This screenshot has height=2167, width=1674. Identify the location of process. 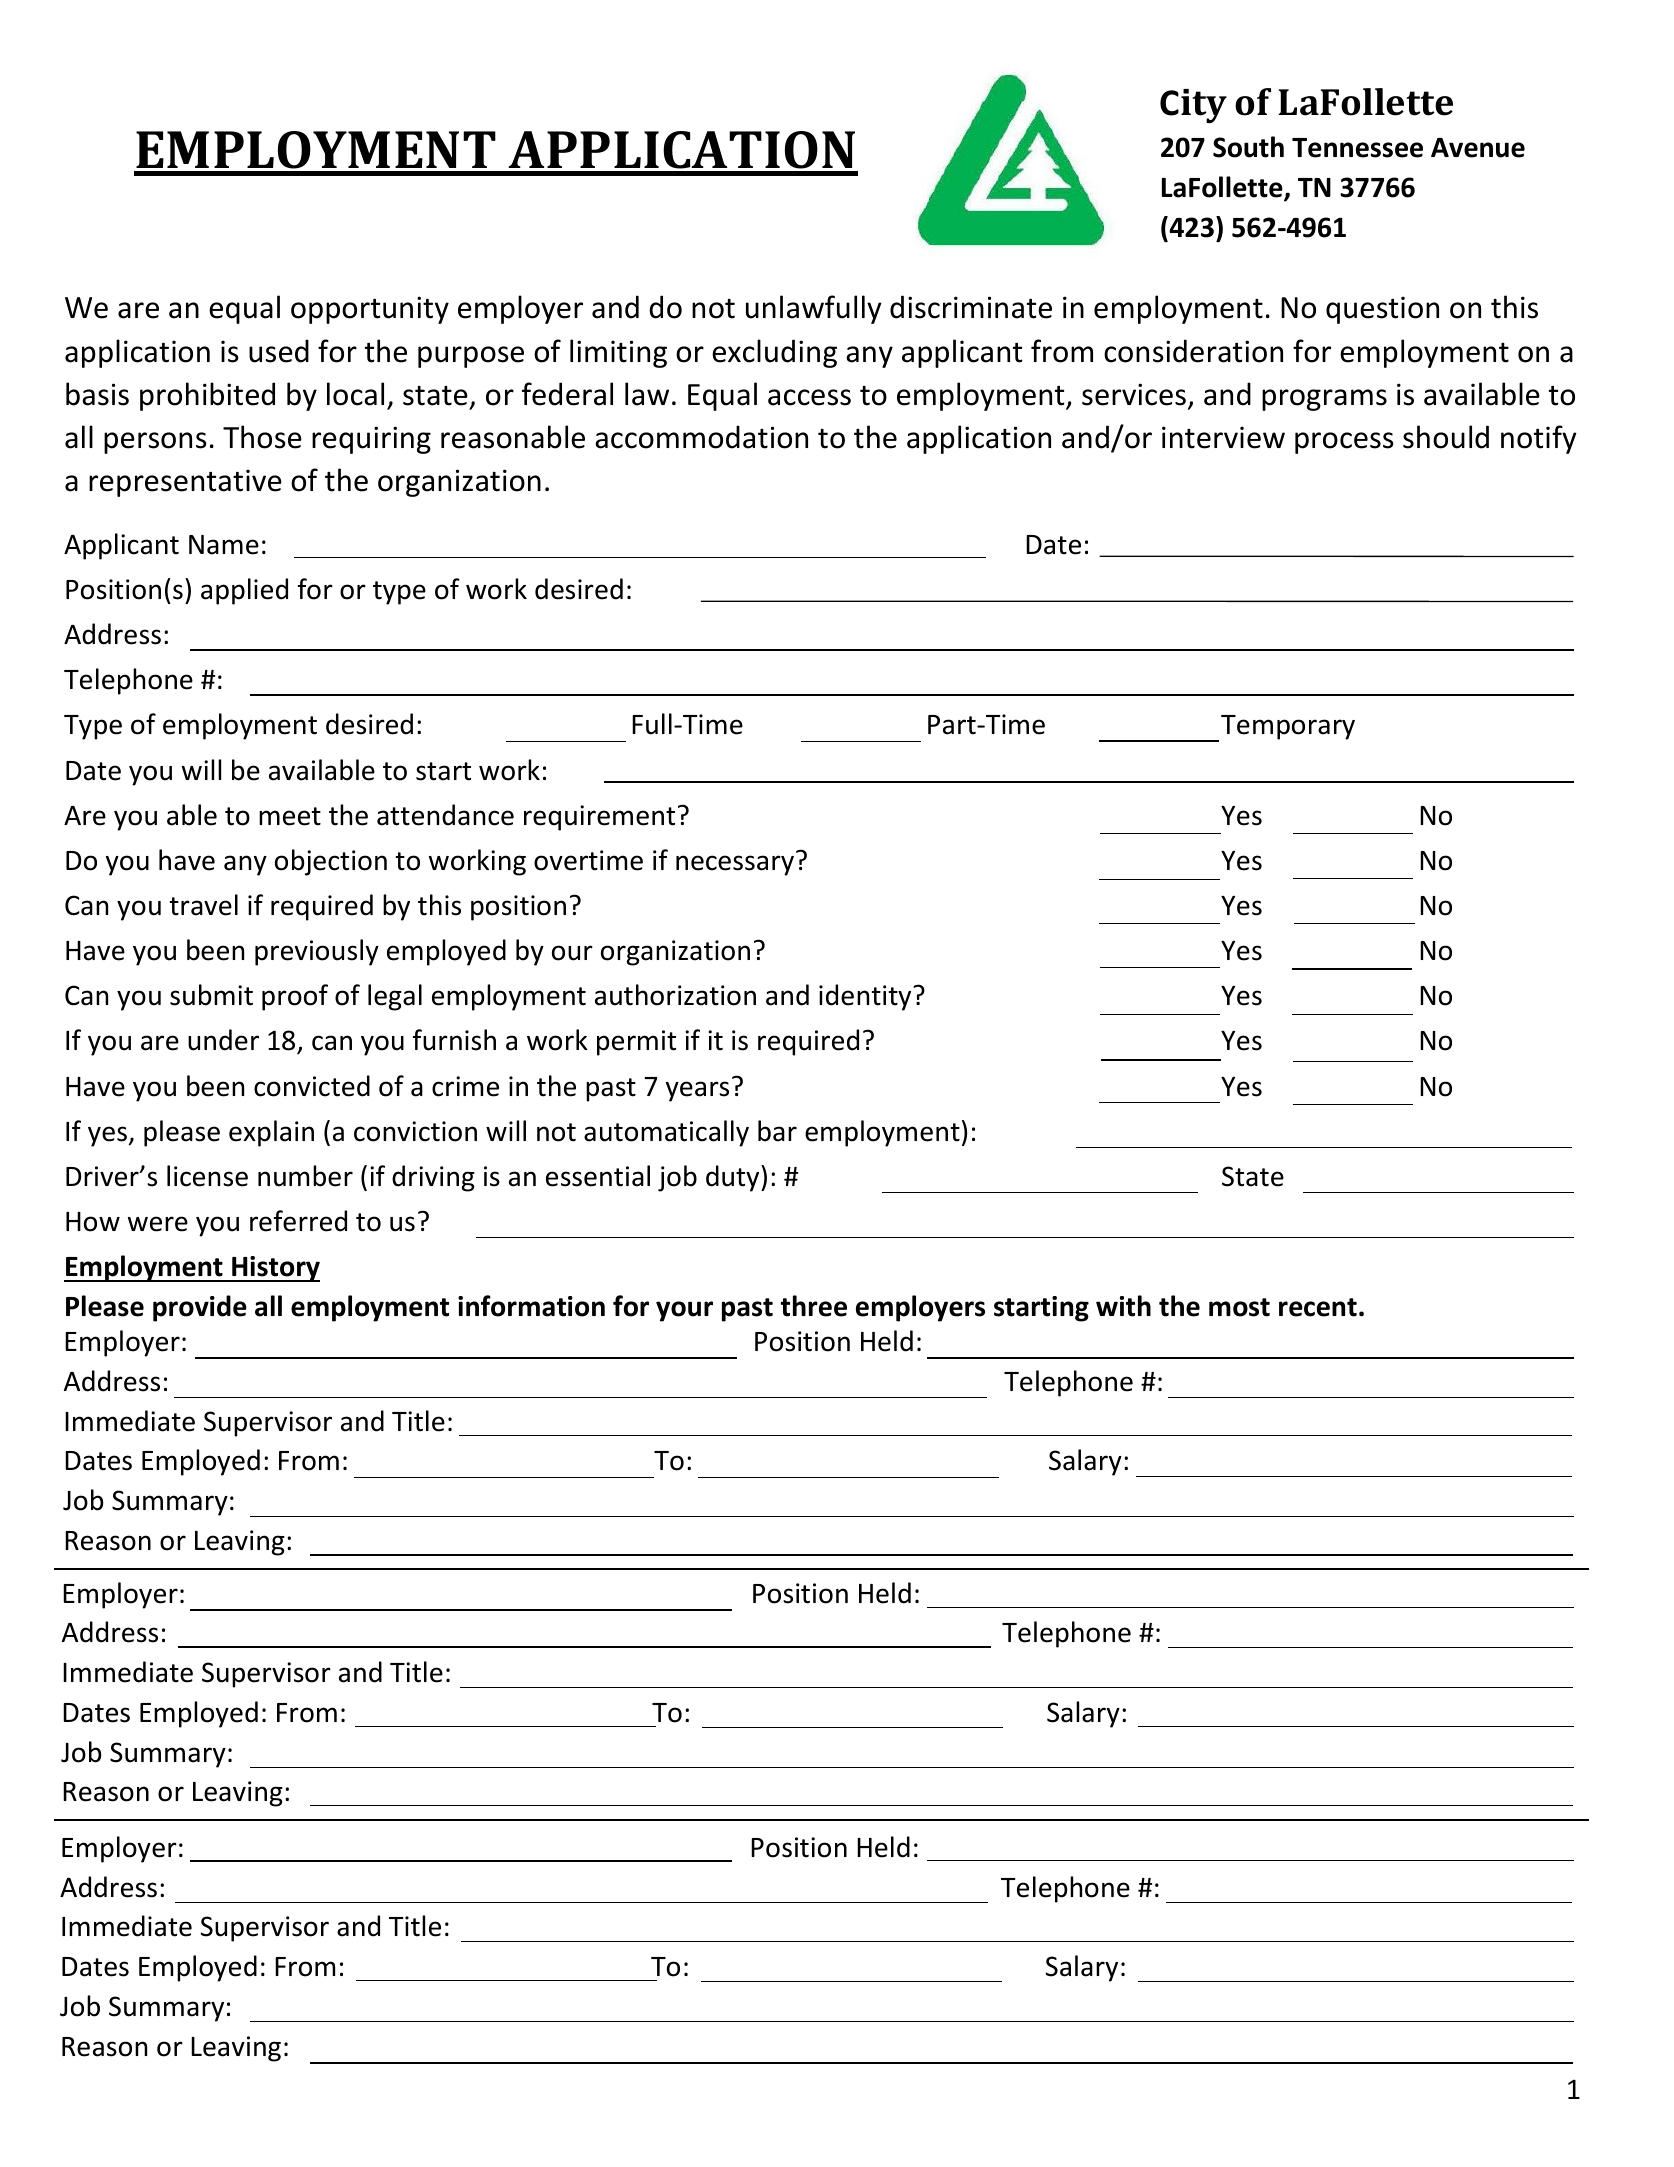
(1344, 443).
